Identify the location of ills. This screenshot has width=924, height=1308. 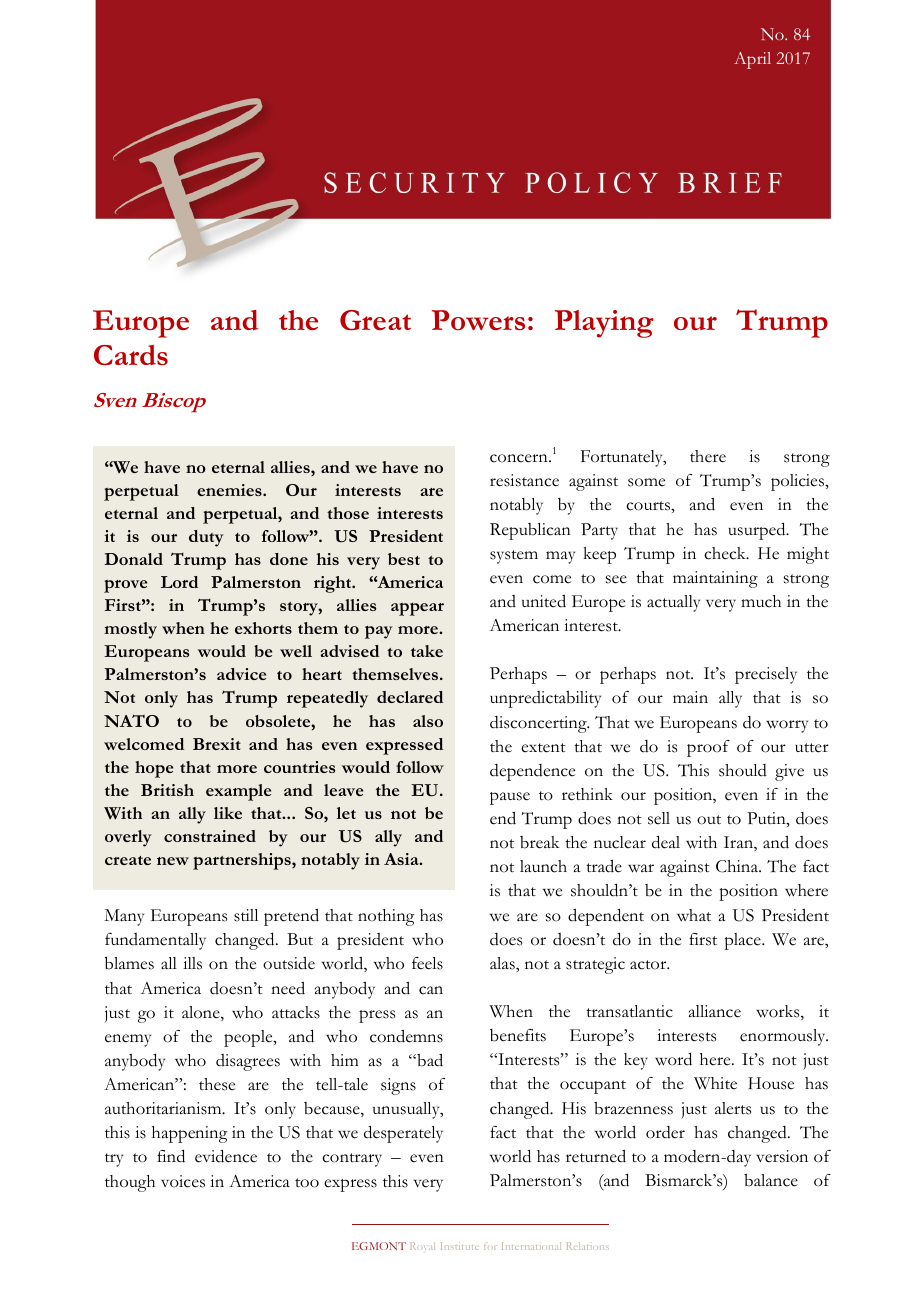
(192, 963).
